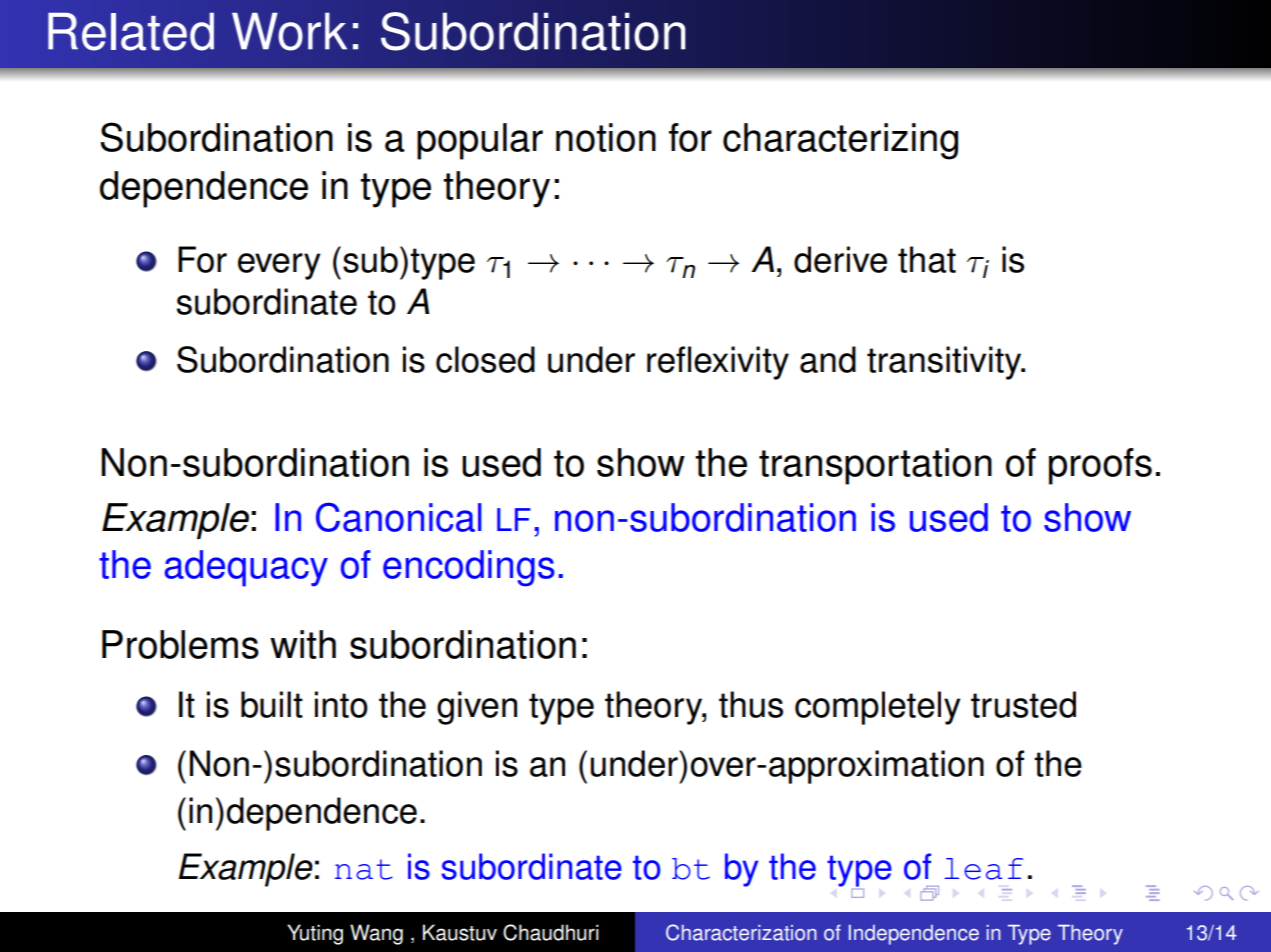  What do you see at coordinates (606, 137) in the screenshot?
I see `notion` at bounding box center [606, 137].
